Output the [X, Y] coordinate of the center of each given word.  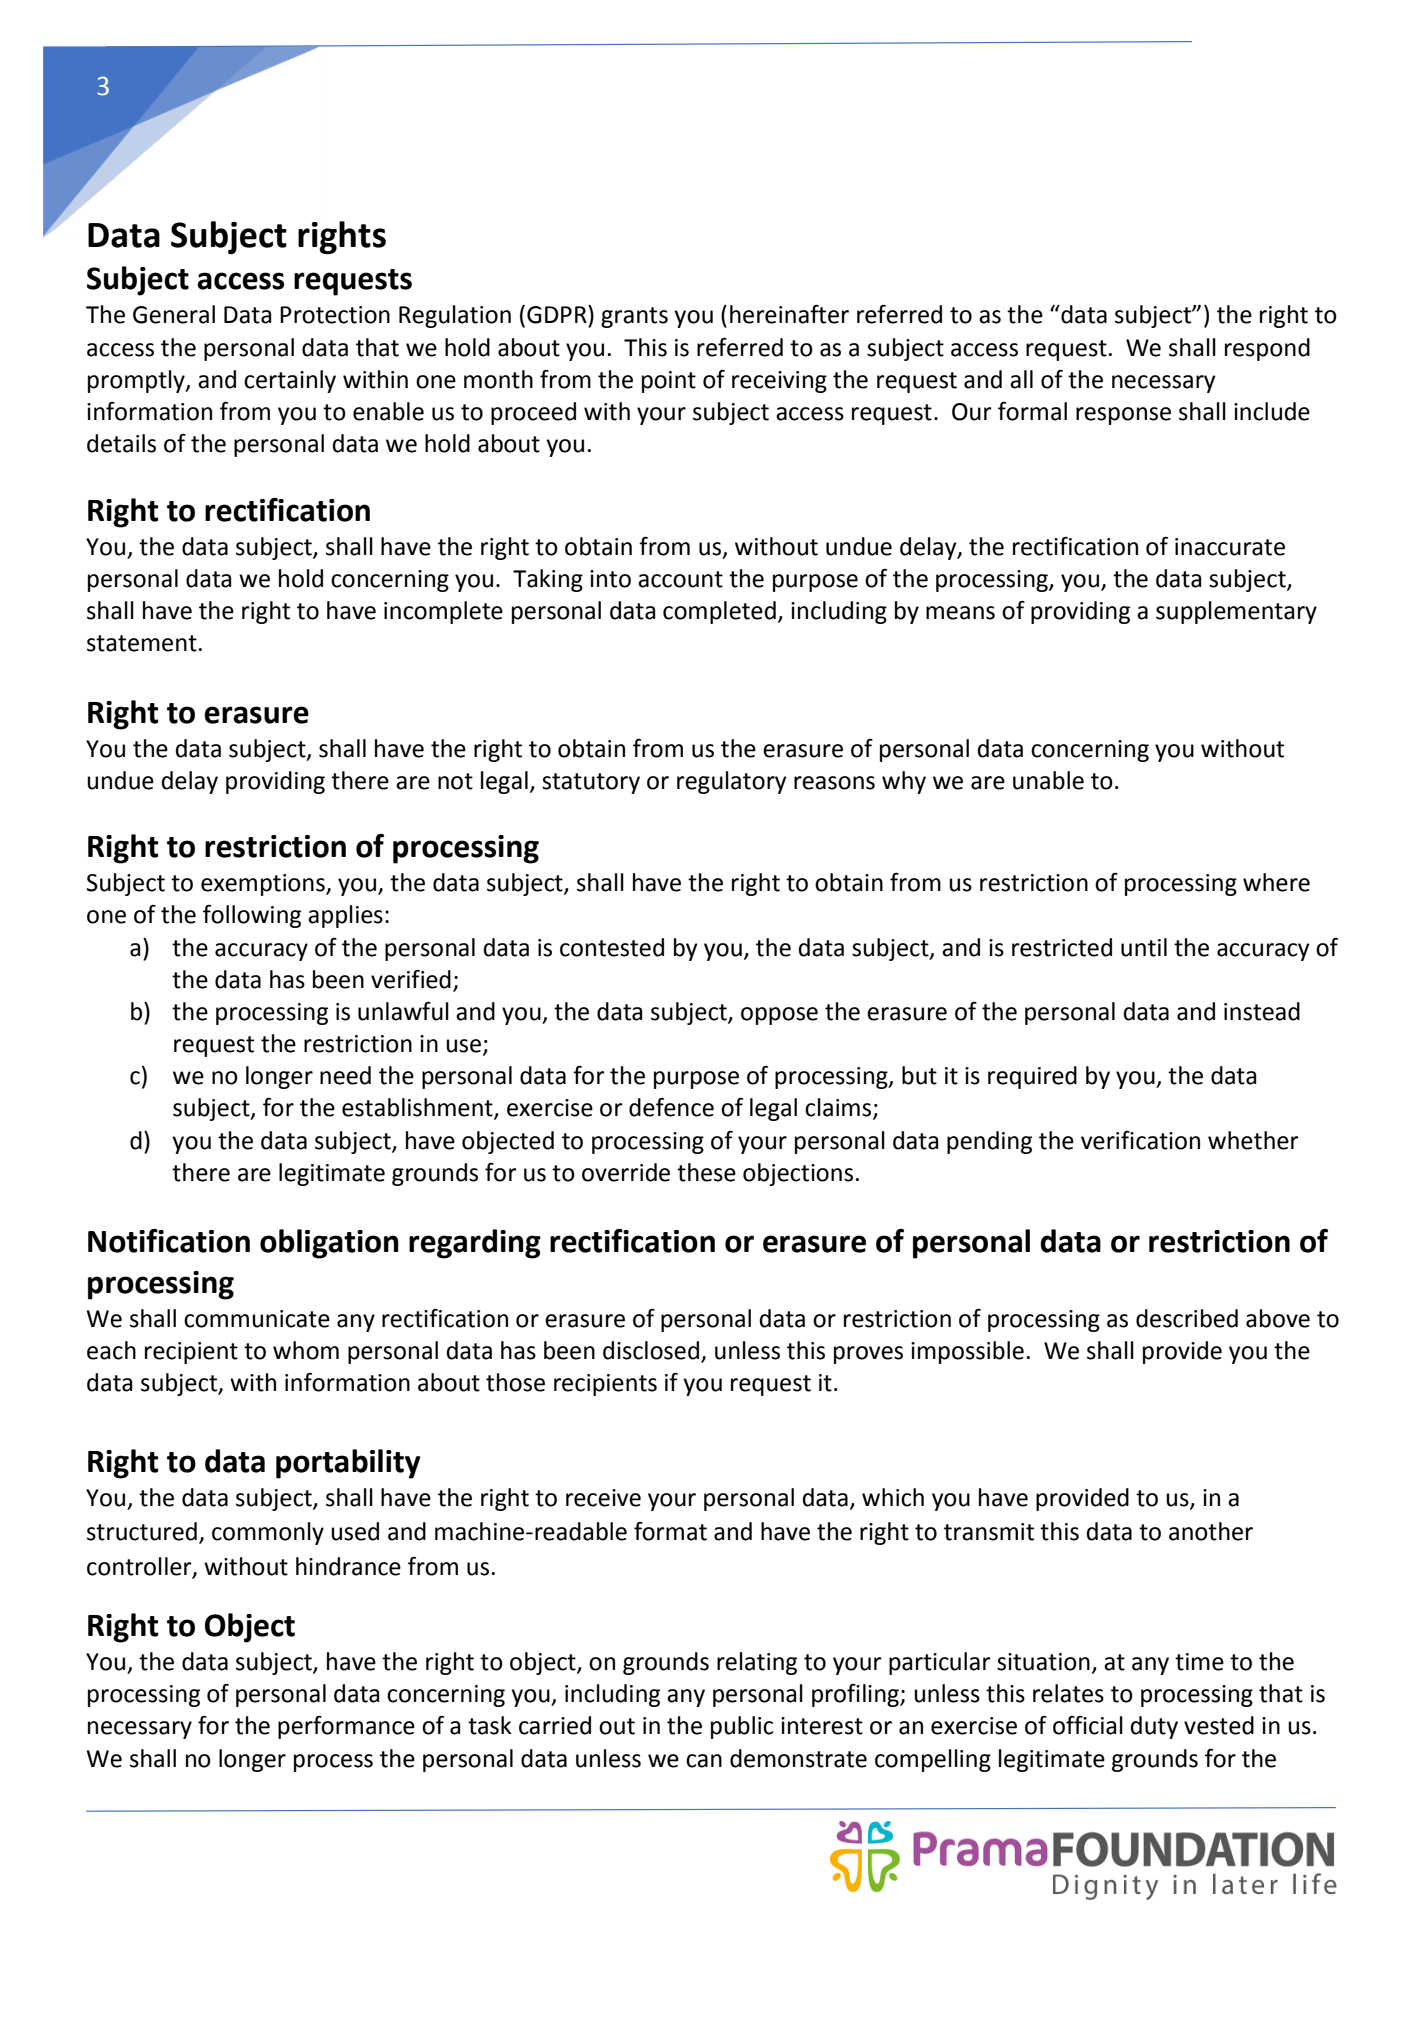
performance [346, 1727]
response [1123, 416]
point [669, 382]
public [742, 1727]
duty [1154, 1727]
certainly [290, 381]
